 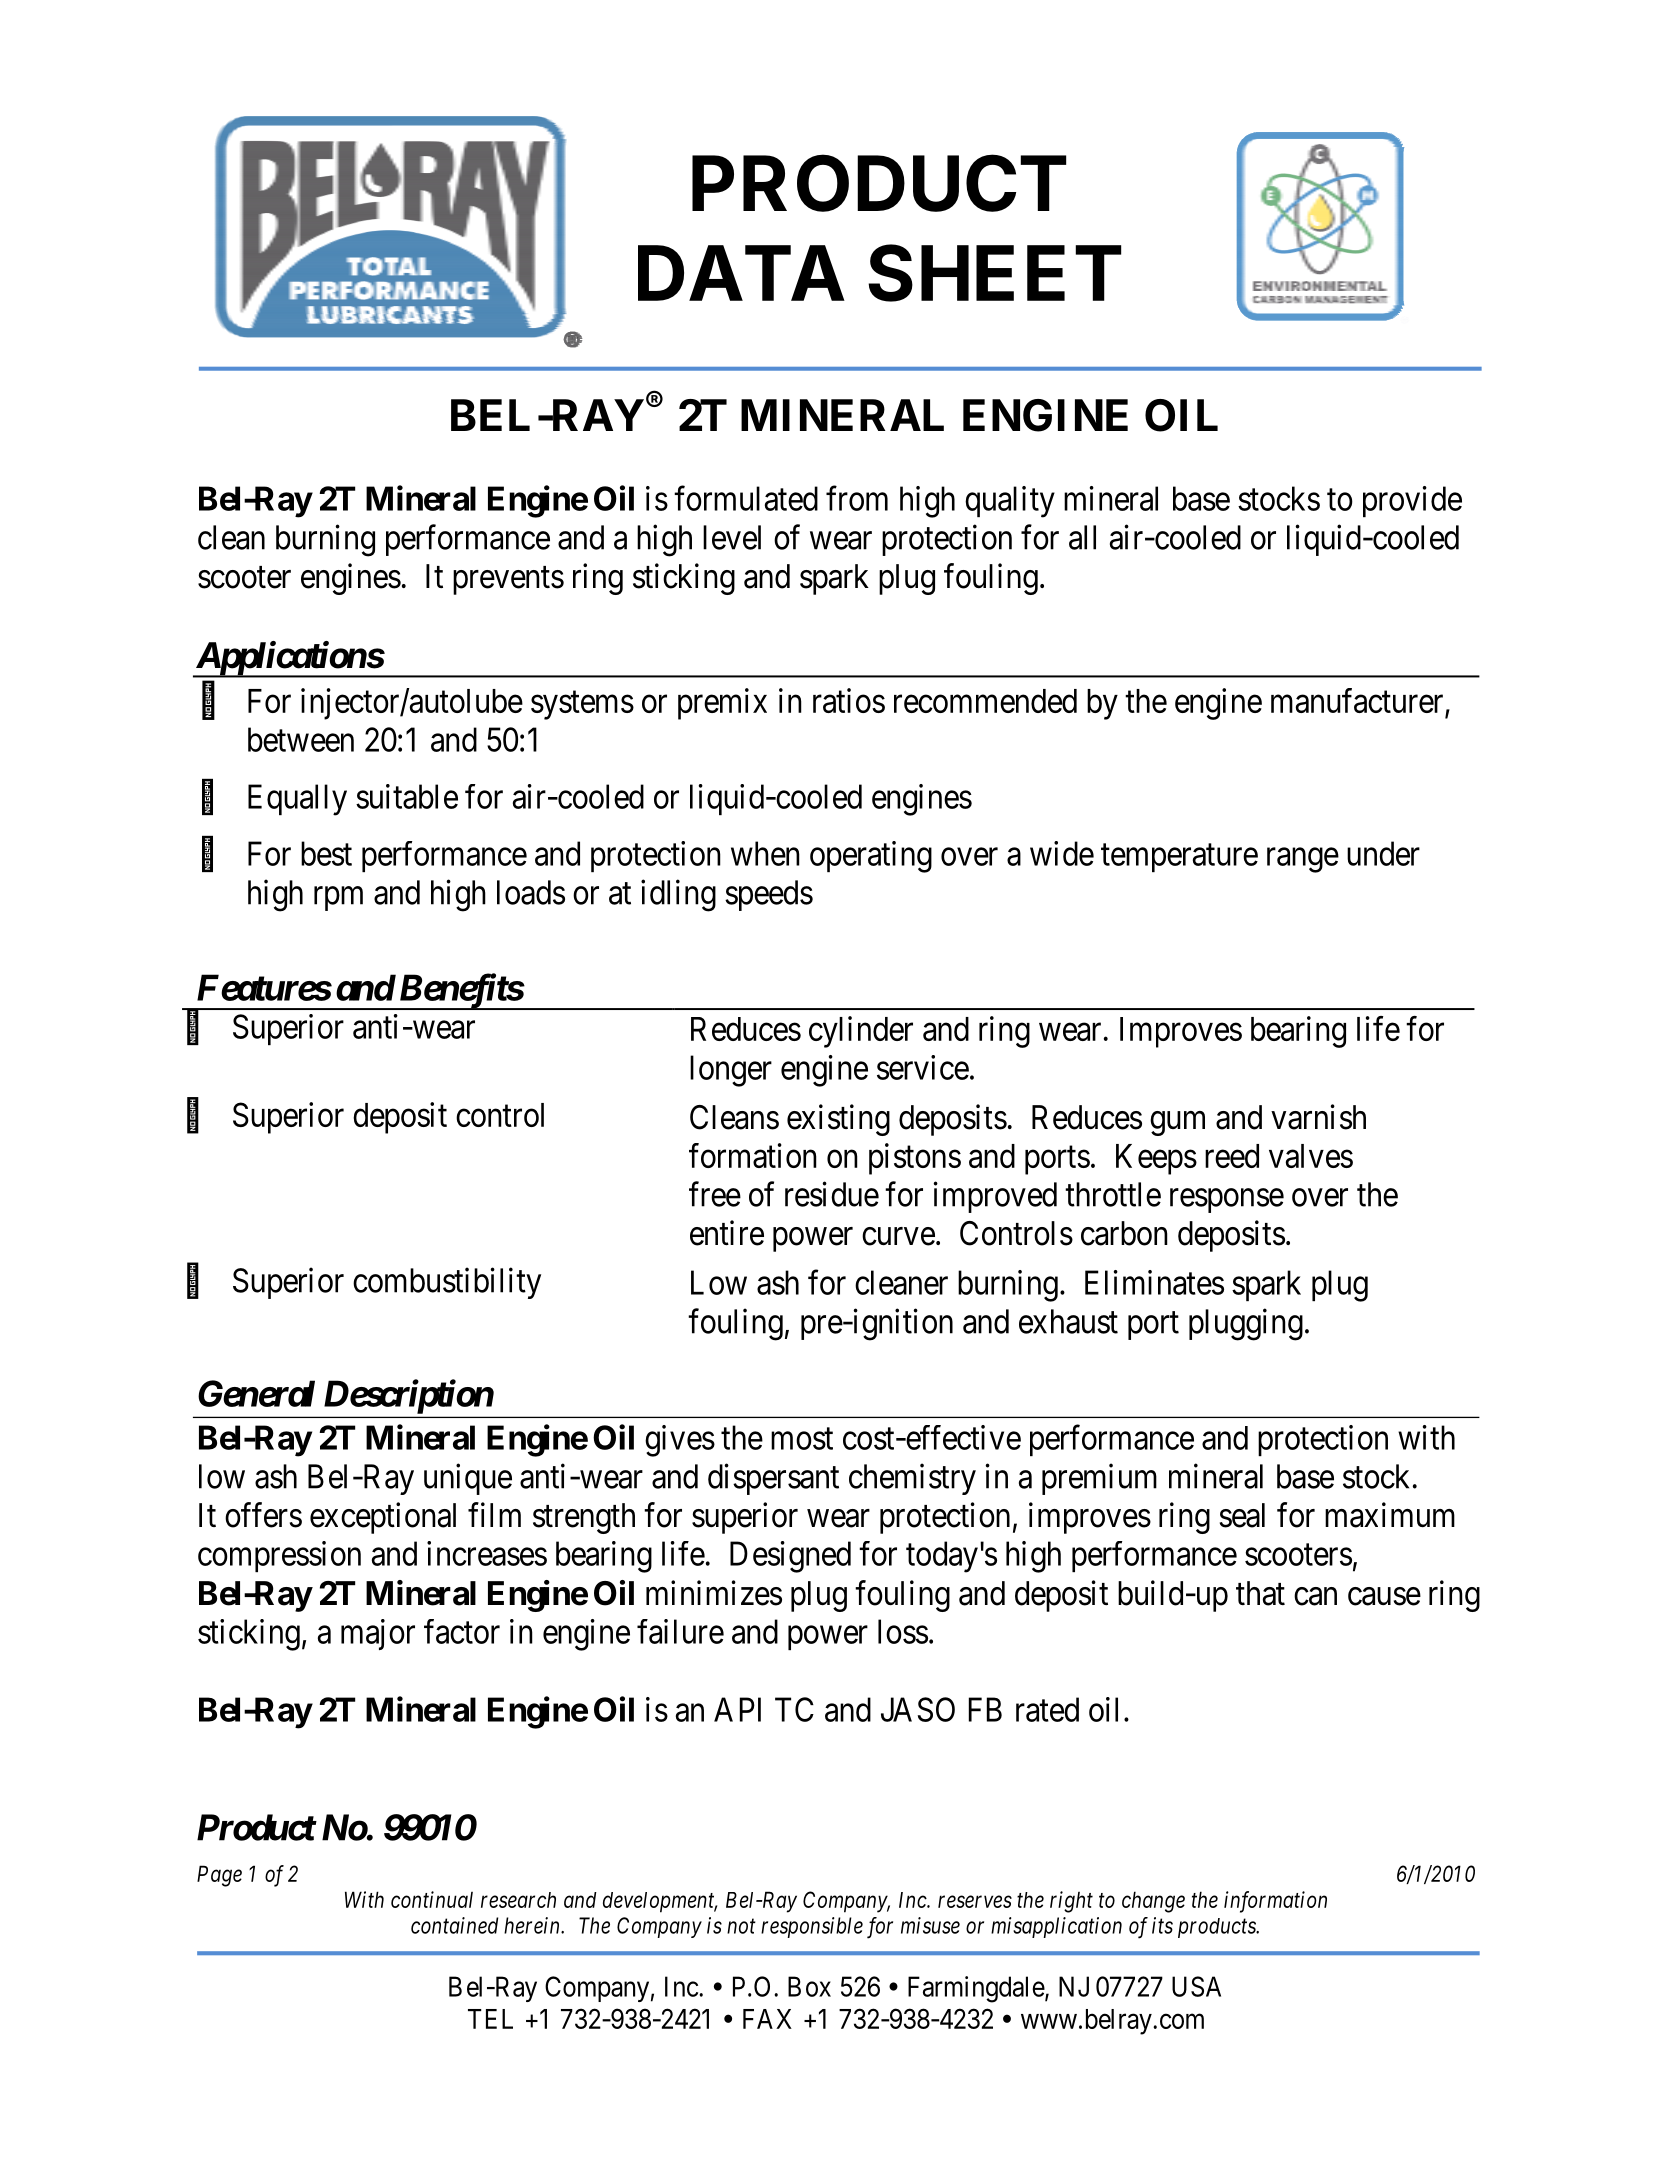 What do you see at coordinates (741, 273) in the screenshot?
I see `DATA` at bounding box center [741, 273].
